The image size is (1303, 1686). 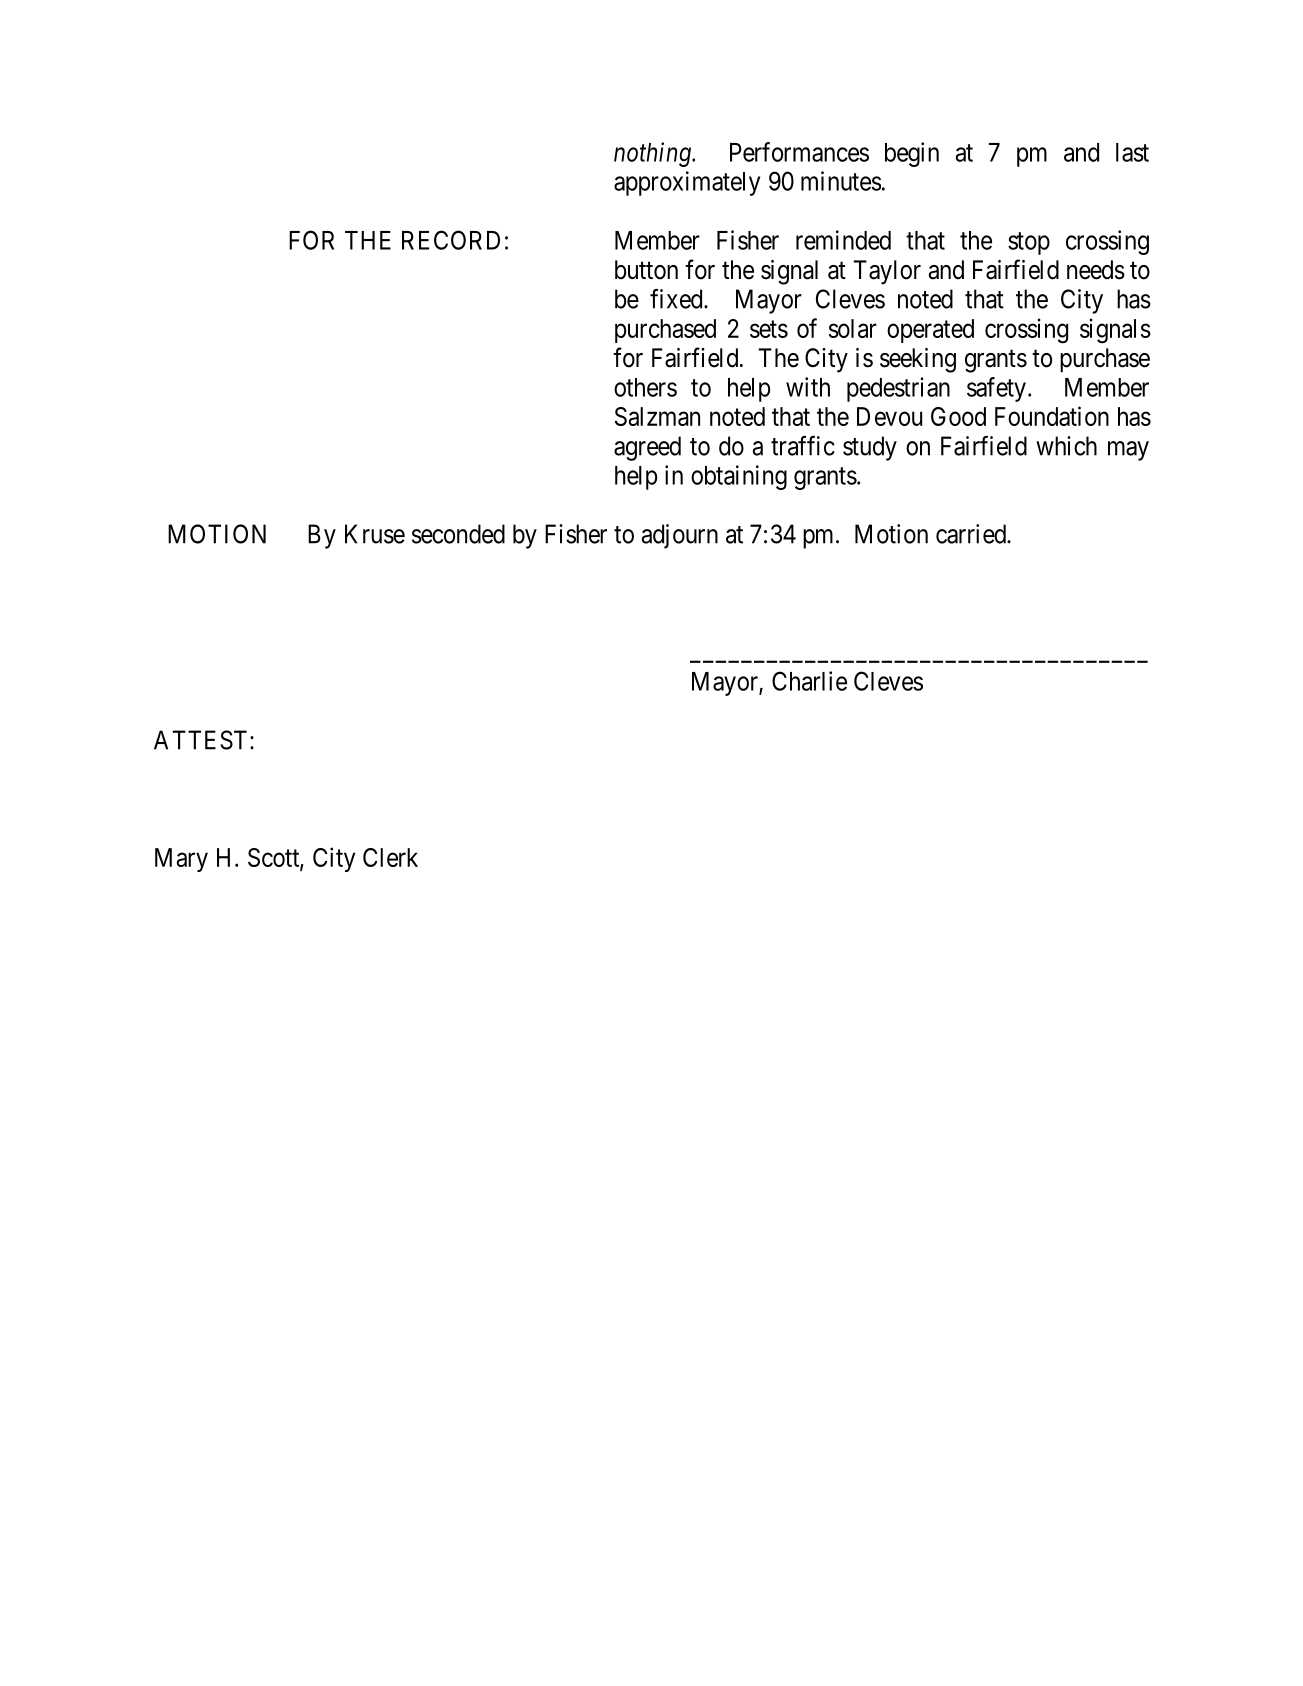 I want to click on study, so click(x=870, y=448).
